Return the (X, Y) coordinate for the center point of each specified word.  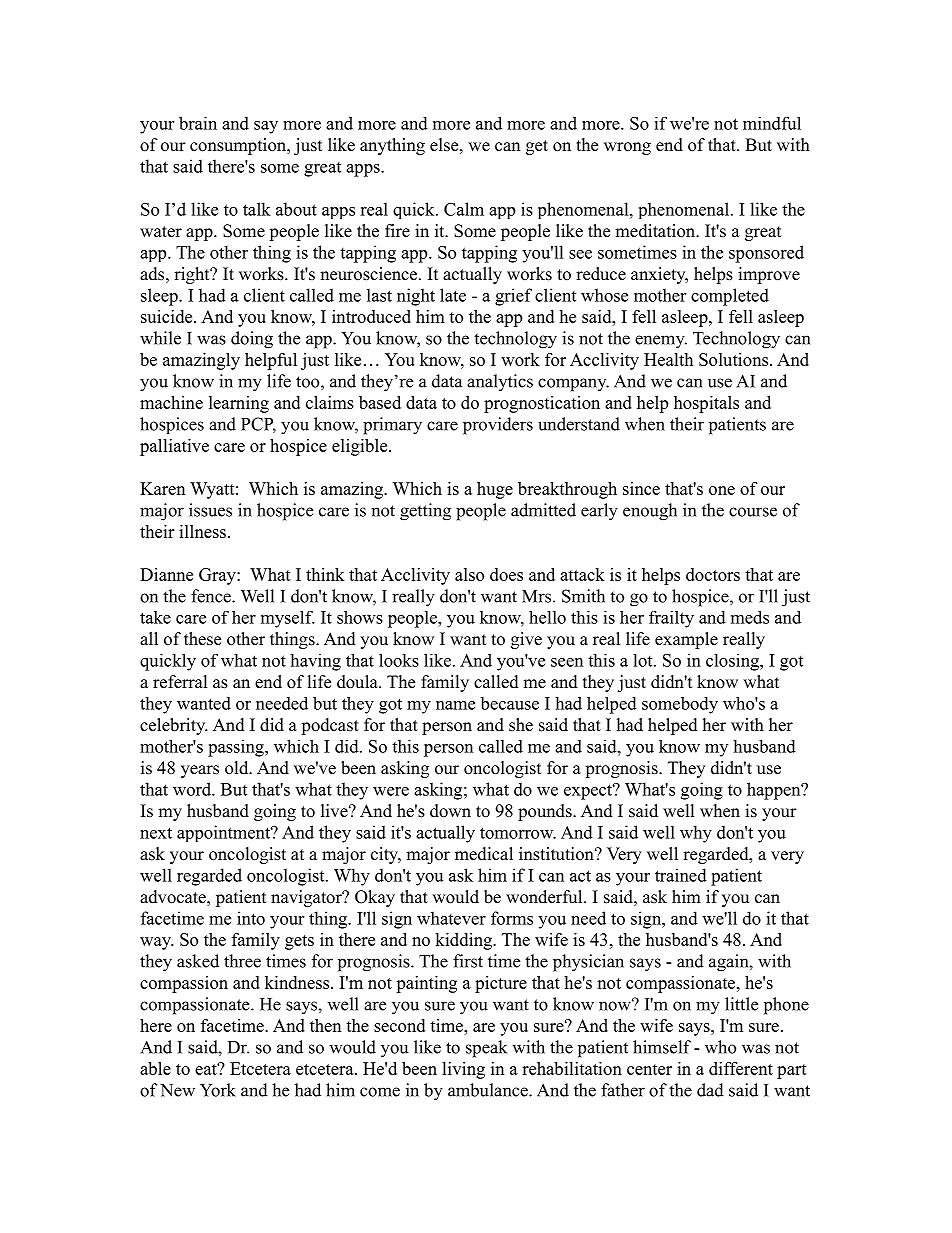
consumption (239, 146)
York (218, 1090)
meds (750, 617)
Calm (464, 209)
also (469, 574)
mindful (772, 123)
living (463, 1070)
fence (212, 596)
